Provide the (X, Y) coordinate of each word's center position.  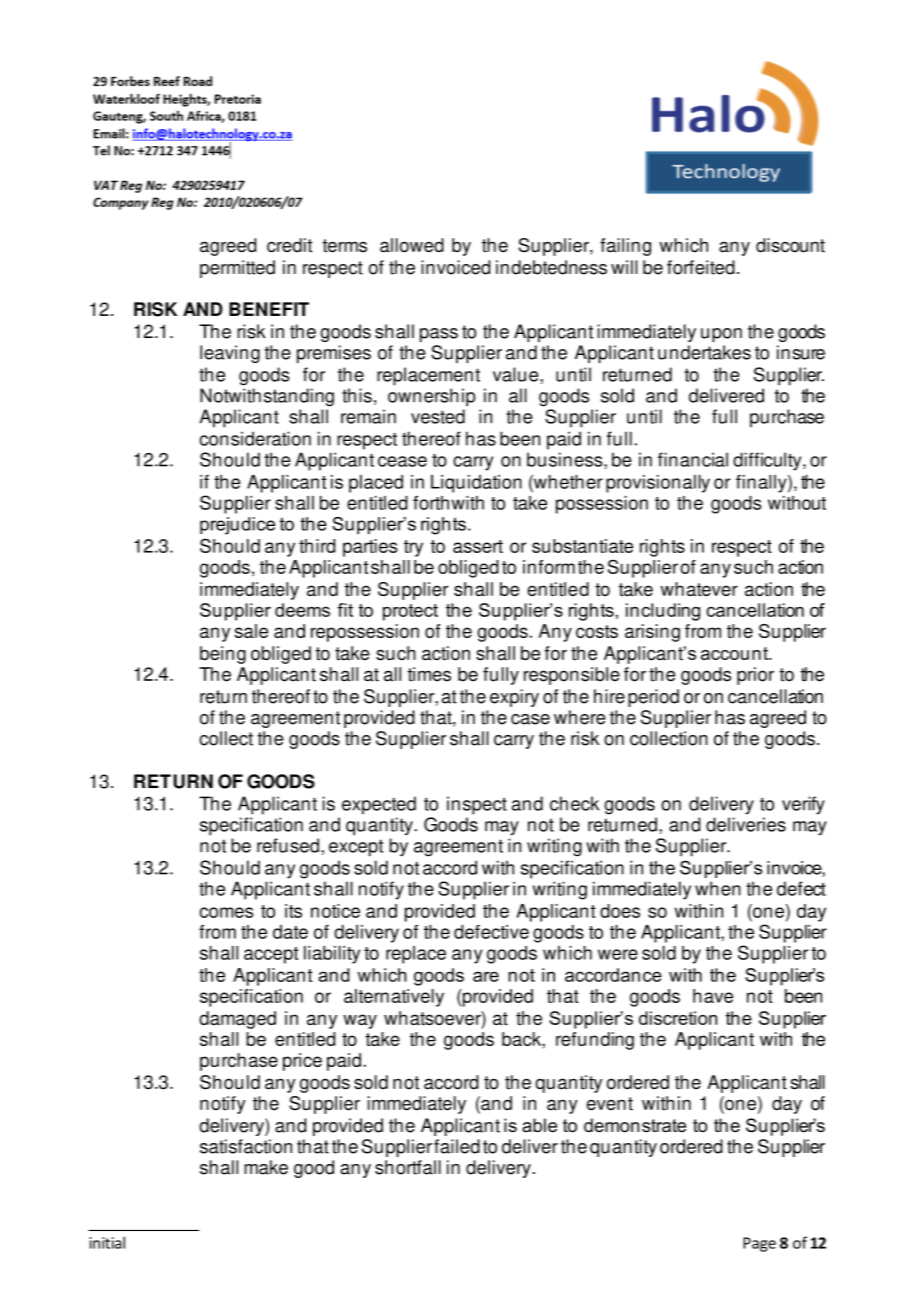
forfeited (701, 267)
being (223, 655)
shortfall (408, 1167)
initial (107, 1242)
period (653, 698)
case (530, 719)
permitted (237, 269)
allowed (412, 245)
